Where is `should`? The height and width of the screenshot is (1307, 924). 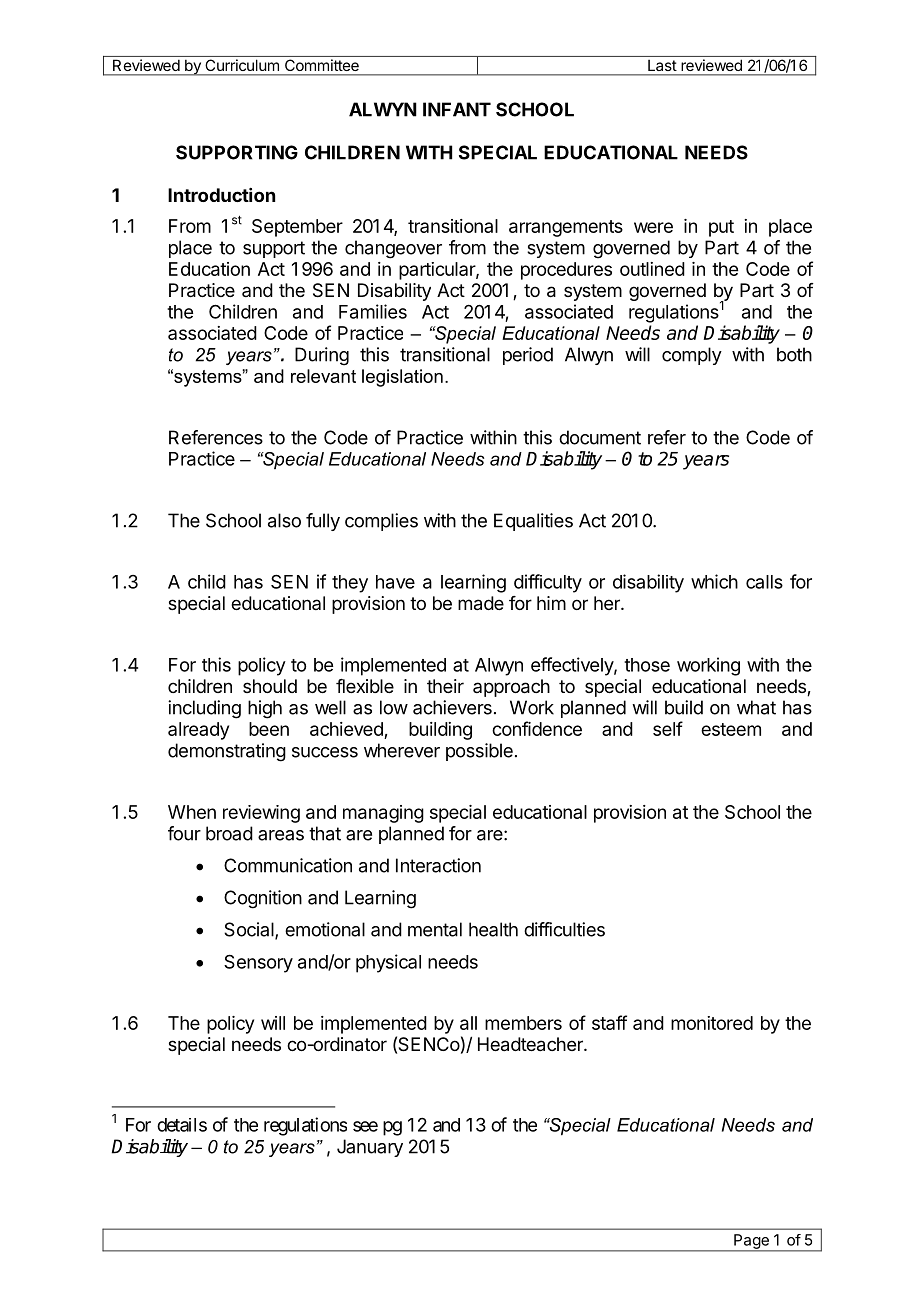
should is located at coordinates (270, 686).
